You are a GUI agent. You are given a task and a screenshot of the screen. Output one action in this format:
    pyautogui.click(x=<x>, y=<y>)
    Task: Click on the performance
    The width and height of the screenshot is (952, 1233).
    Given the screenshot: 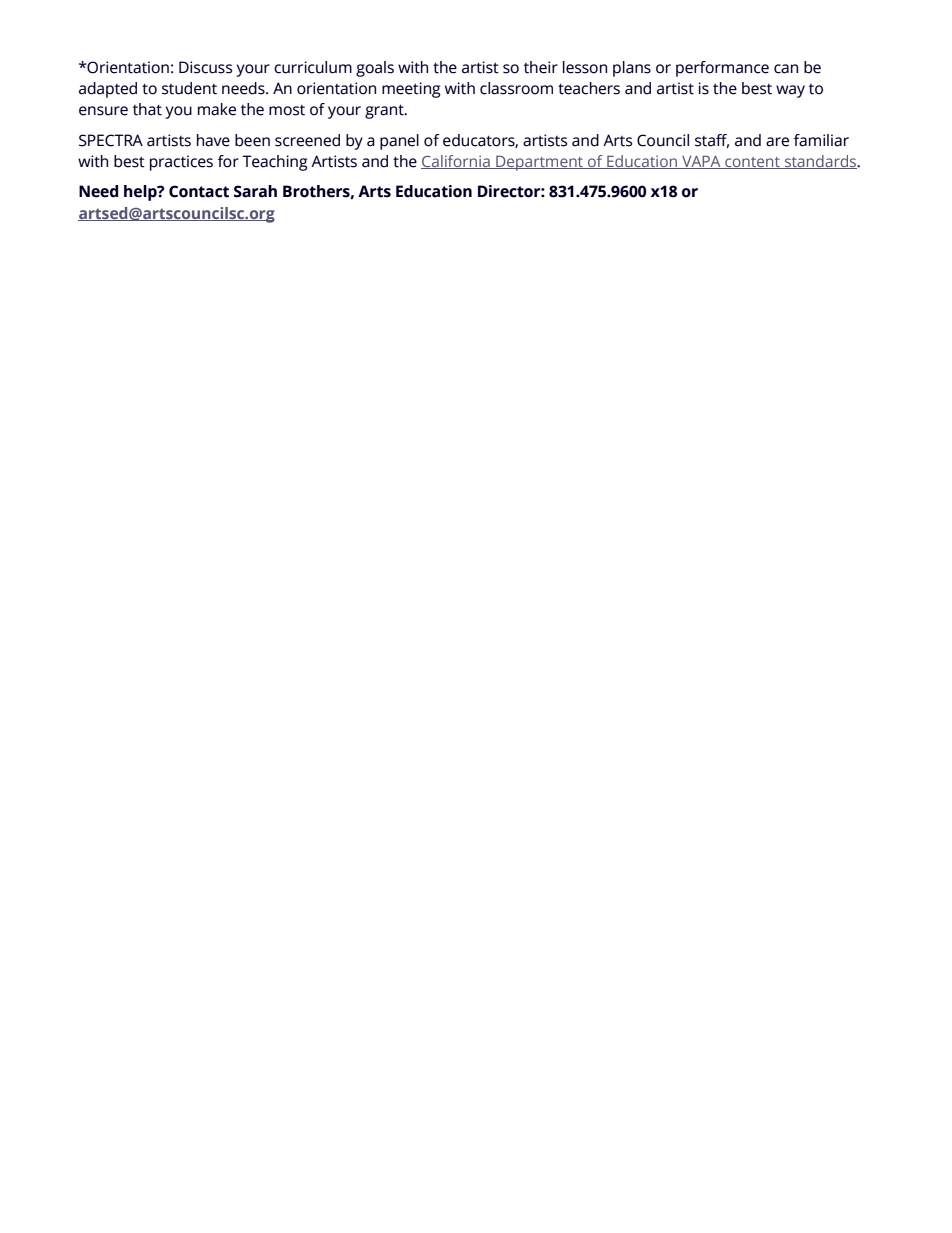 What is the action you would take?
    pyautogui.click(x=722, y=69)
